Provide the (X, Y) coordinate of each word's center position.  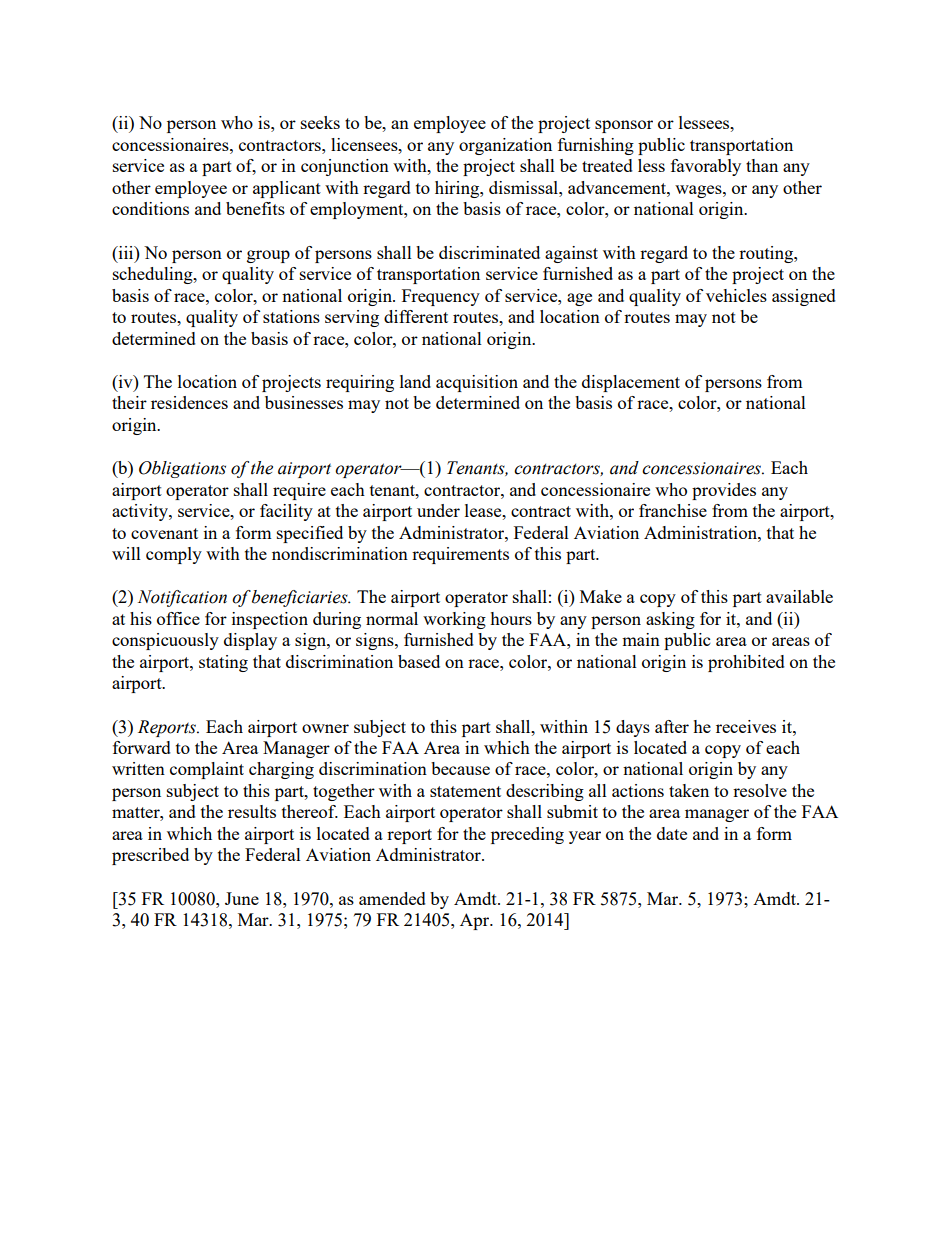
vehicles (736, 295)
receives (746, 726)
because (460, 768)
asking (670, 620)
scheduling (154, 275)
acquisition (477, 383)
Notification (182, 598)
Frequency (441, 297)
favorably (706, 167)
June (242, 898)
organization (505, 146)
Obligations (182, 469)
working (454, 620)
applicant (287, 189)
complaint (207, 770)
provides (724, 491)
